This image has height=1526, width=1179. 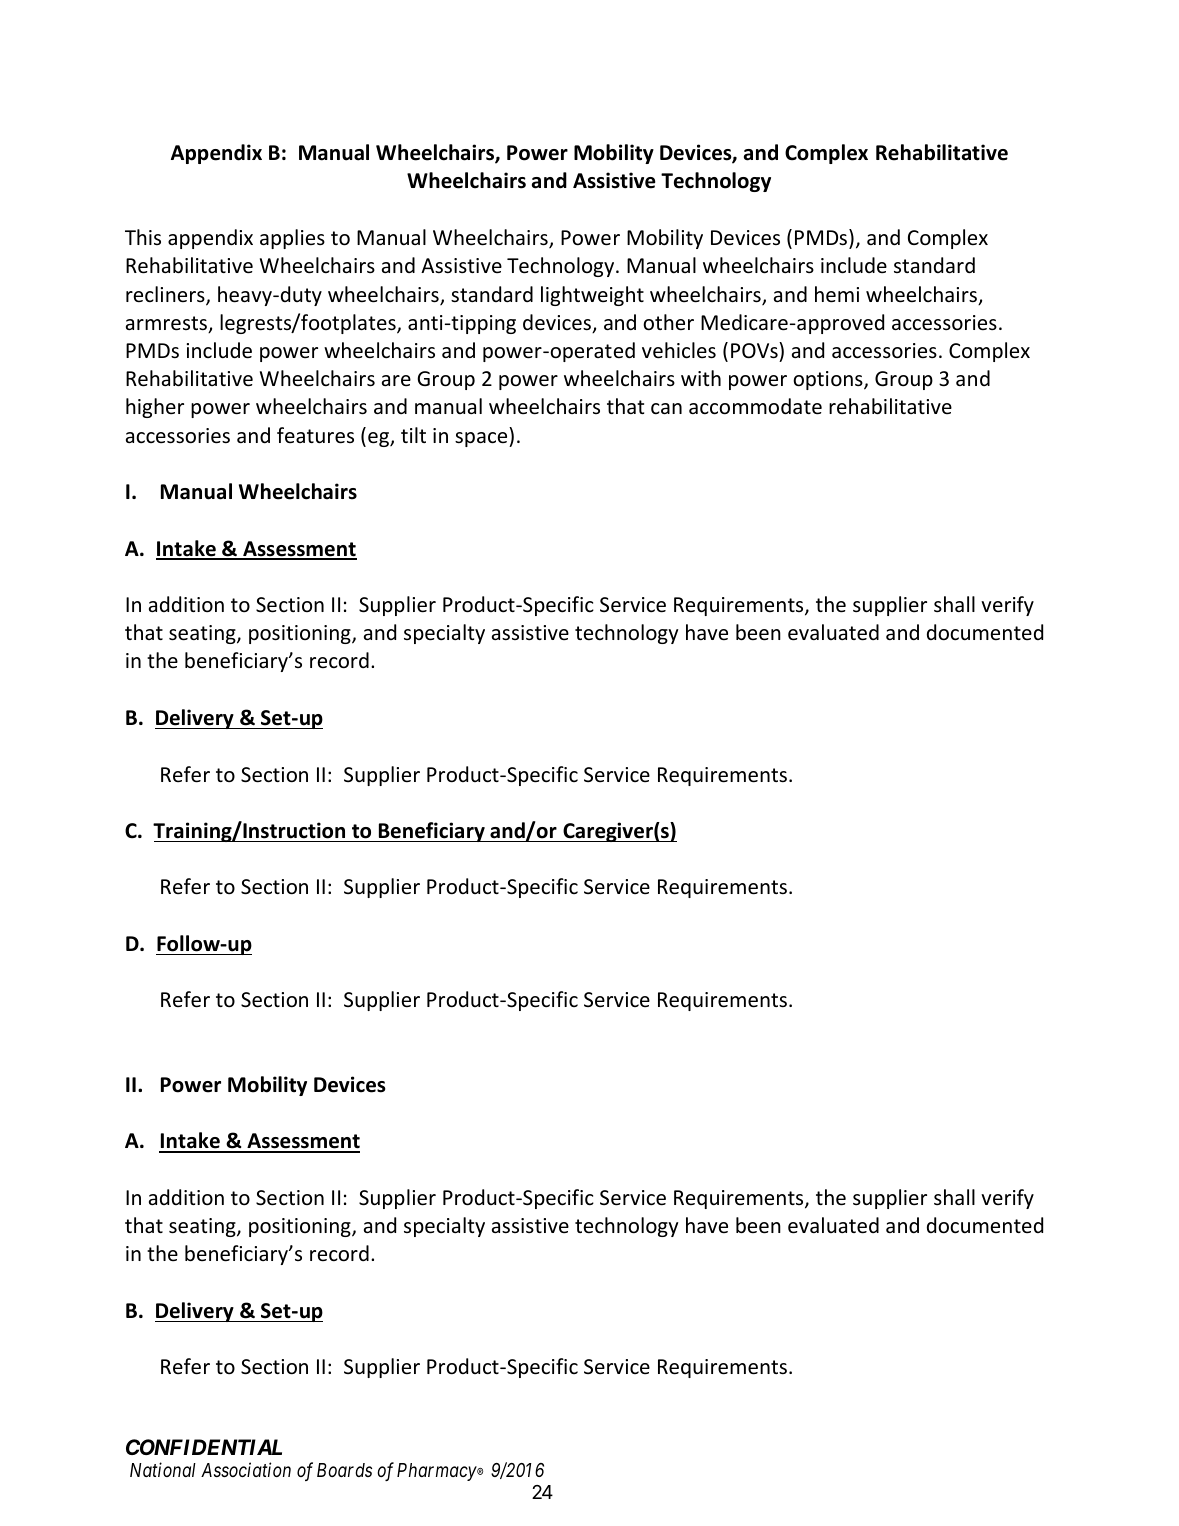 I want to click on space, so click(x=482, y=439).
